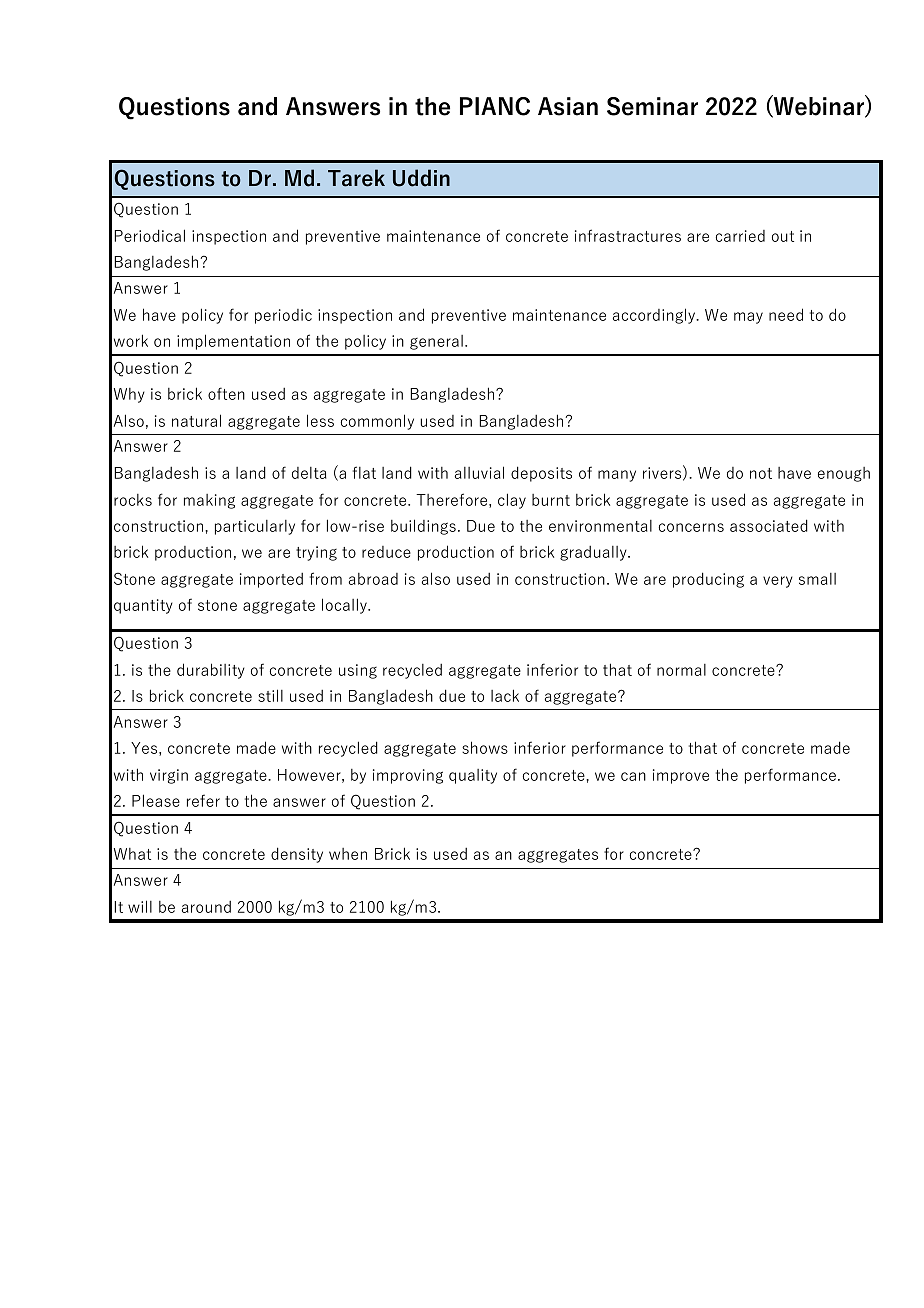 This document has height=1308, width=924. Describe the element at coordinates (568, 106) in the document. I see `Asian` at that location.
